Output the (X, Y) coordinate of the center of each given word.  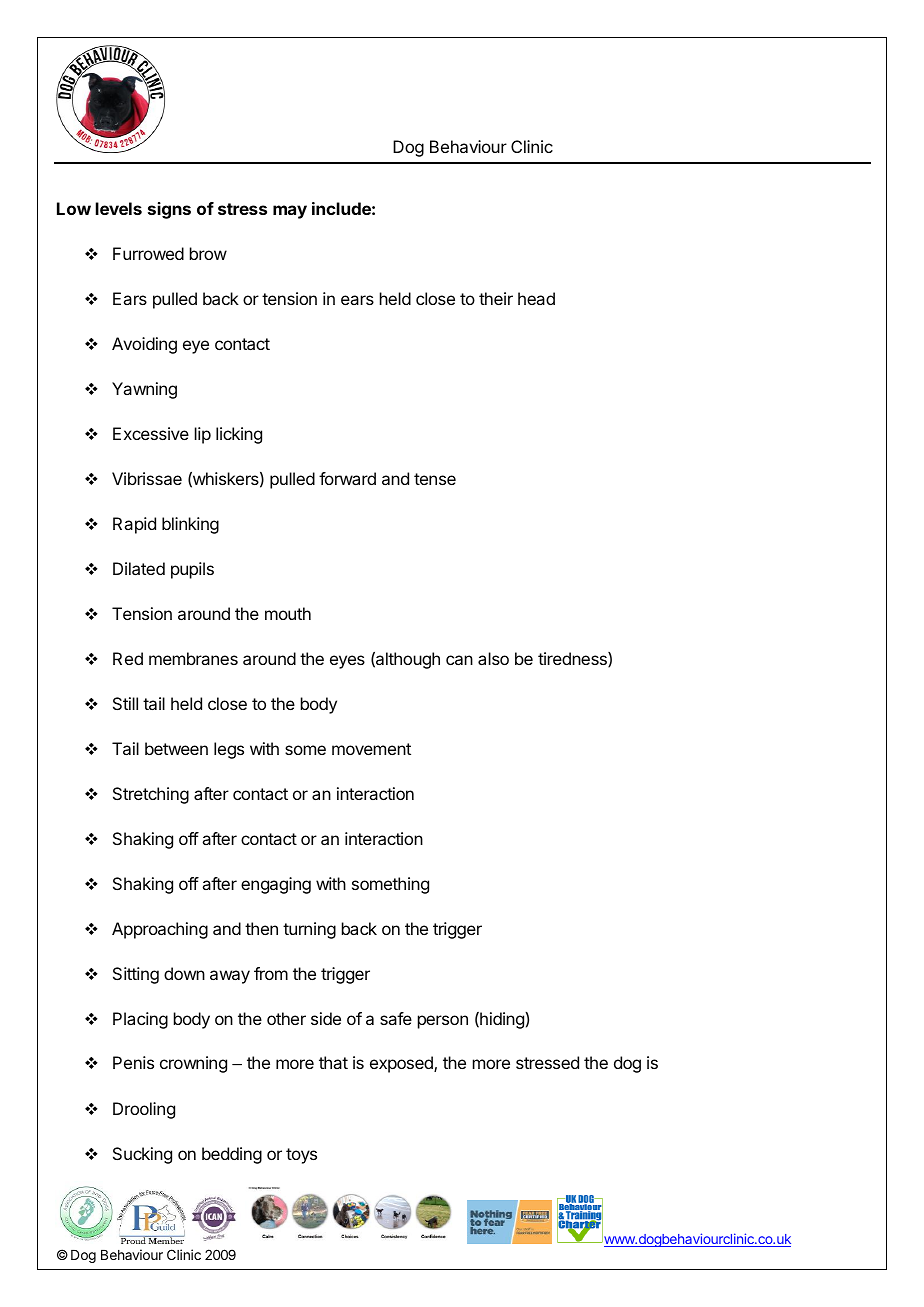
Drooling (144, 1110)
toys (301, 1156)
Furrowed (148, 253)
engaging (276, 885)
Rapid (134, 525)
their (496, 298)
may (290, 212)
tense (435, 479)
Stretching (151, 795)
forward (347, 478)
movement (371, 749)
